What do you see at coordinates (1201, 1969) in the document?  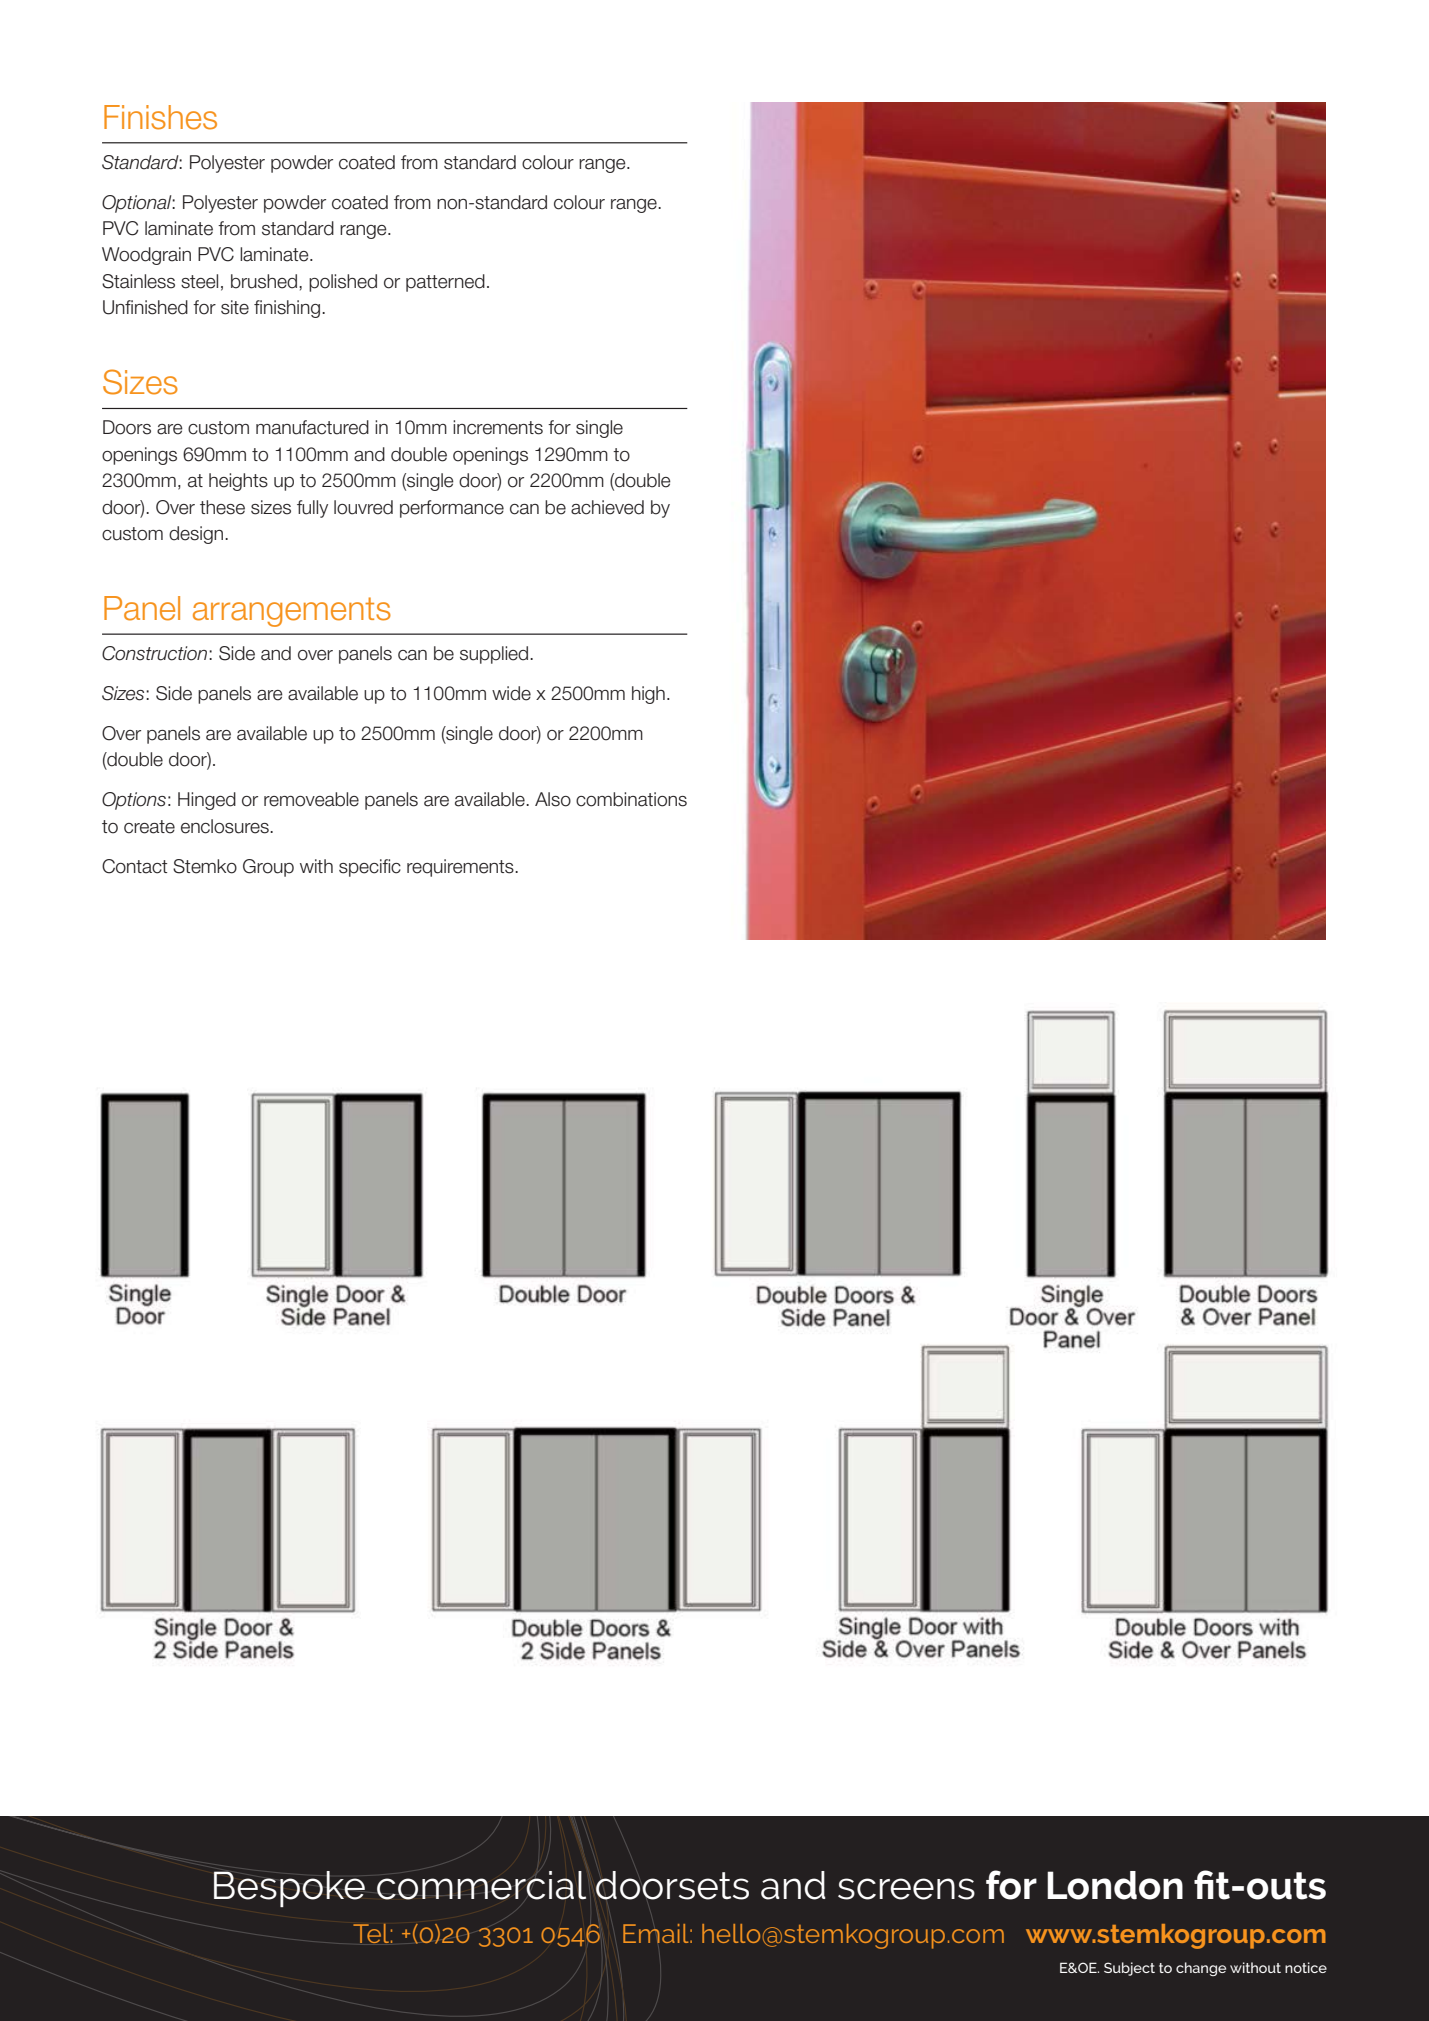 I see `change` at bounding box center [1201, 1969].
